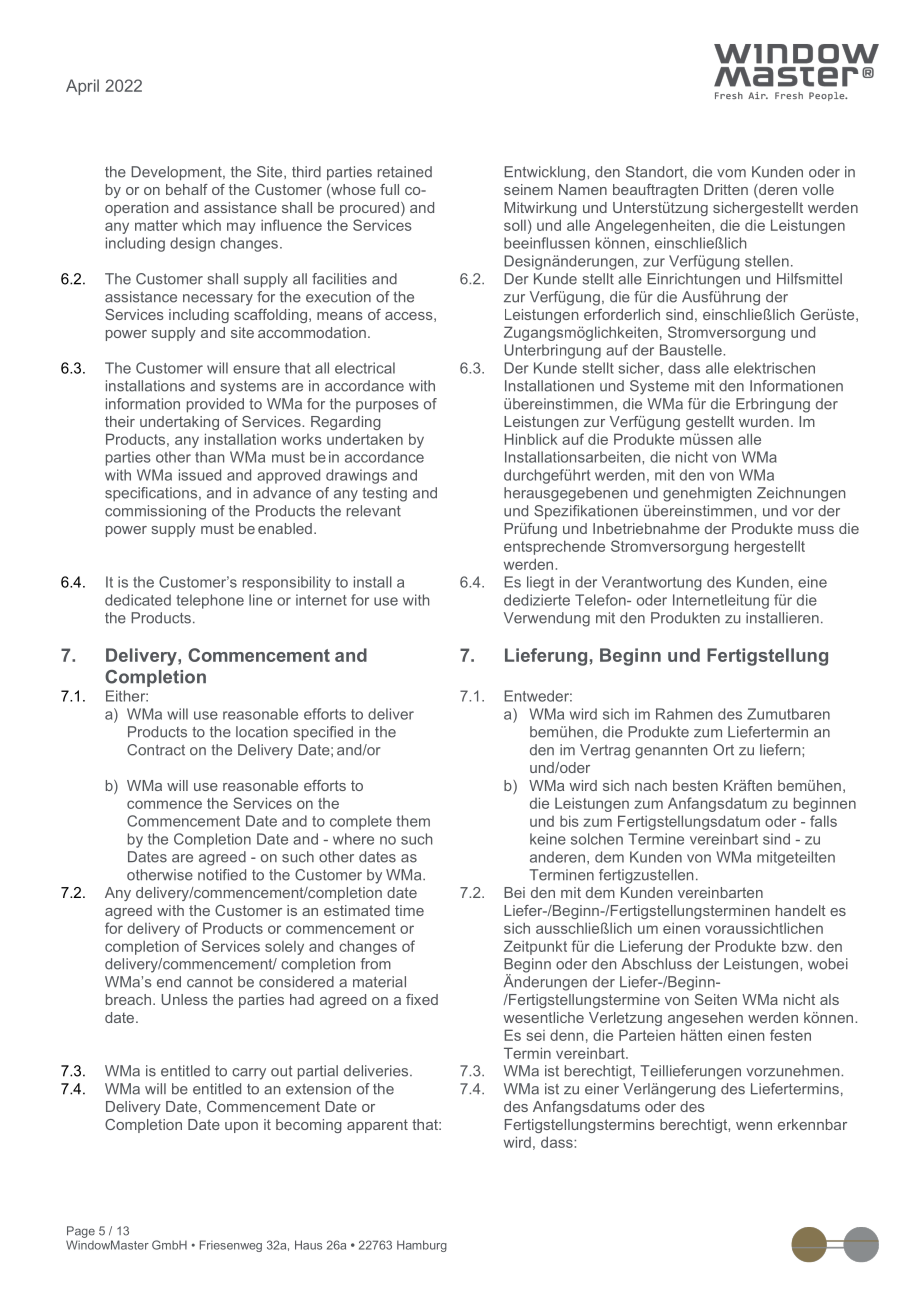 The width and height of the page is (924, 1307). What do you see at coordinates (200, 475) in the page?
I see `issued` at bounding box center [200, 475].
